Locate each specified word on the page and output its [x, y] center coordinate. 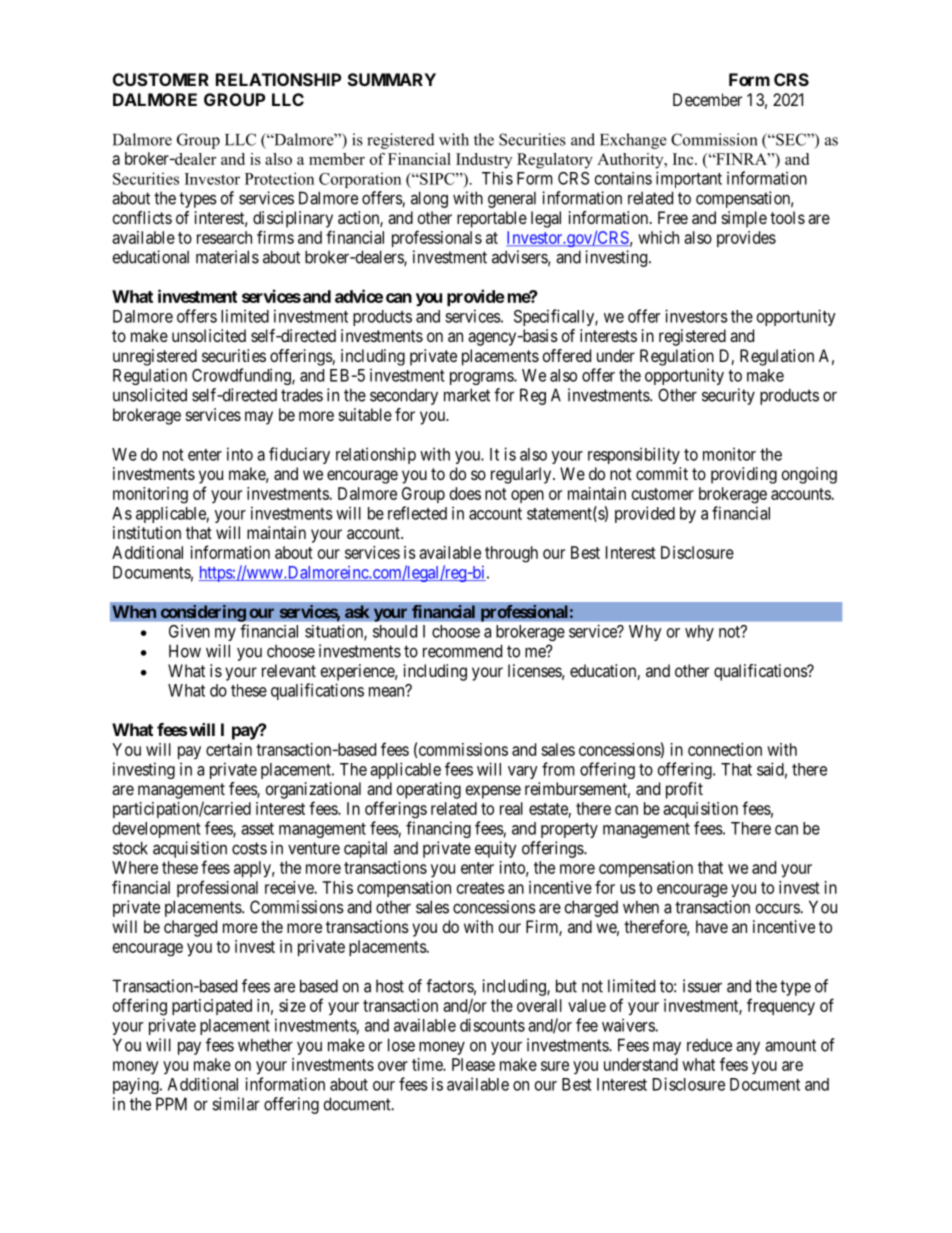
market [467, 395]
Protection [279, 178]
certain [229, 749]
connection [725, 749]
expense [493, 792]
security [728, 396]
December [707, 99]
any [748, 1048]
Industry [484, 161]
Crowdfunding [242, 376]
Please [473, 1064]
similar [235, 1104]
